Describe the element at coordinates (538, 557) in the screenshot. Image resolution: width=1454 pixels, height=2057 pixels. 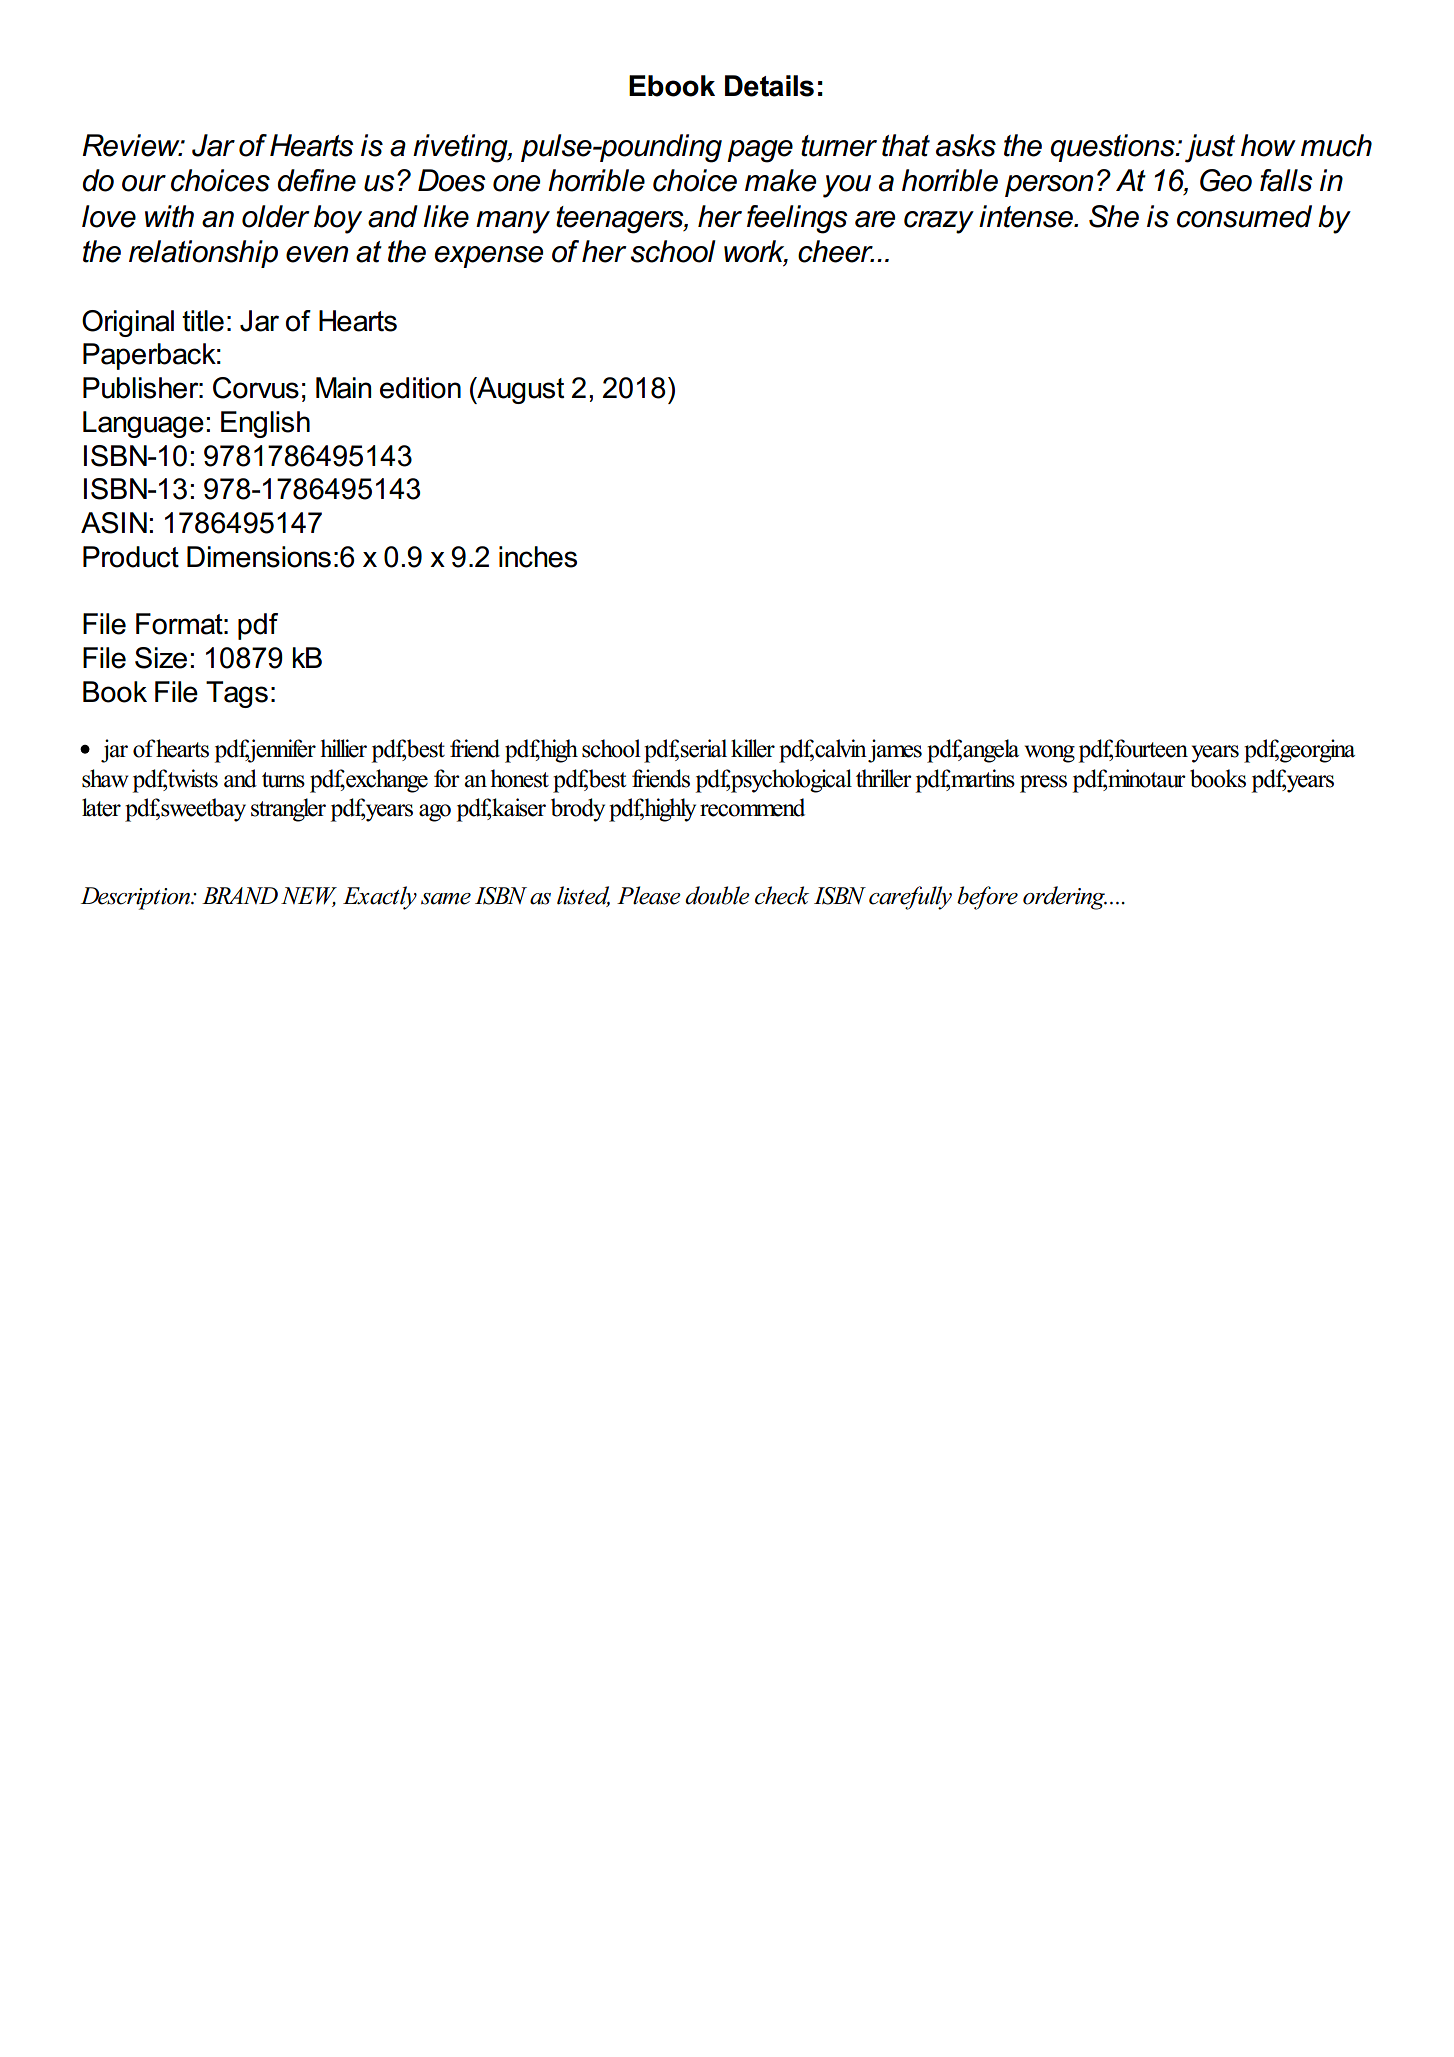
I see `inches` at that location.
